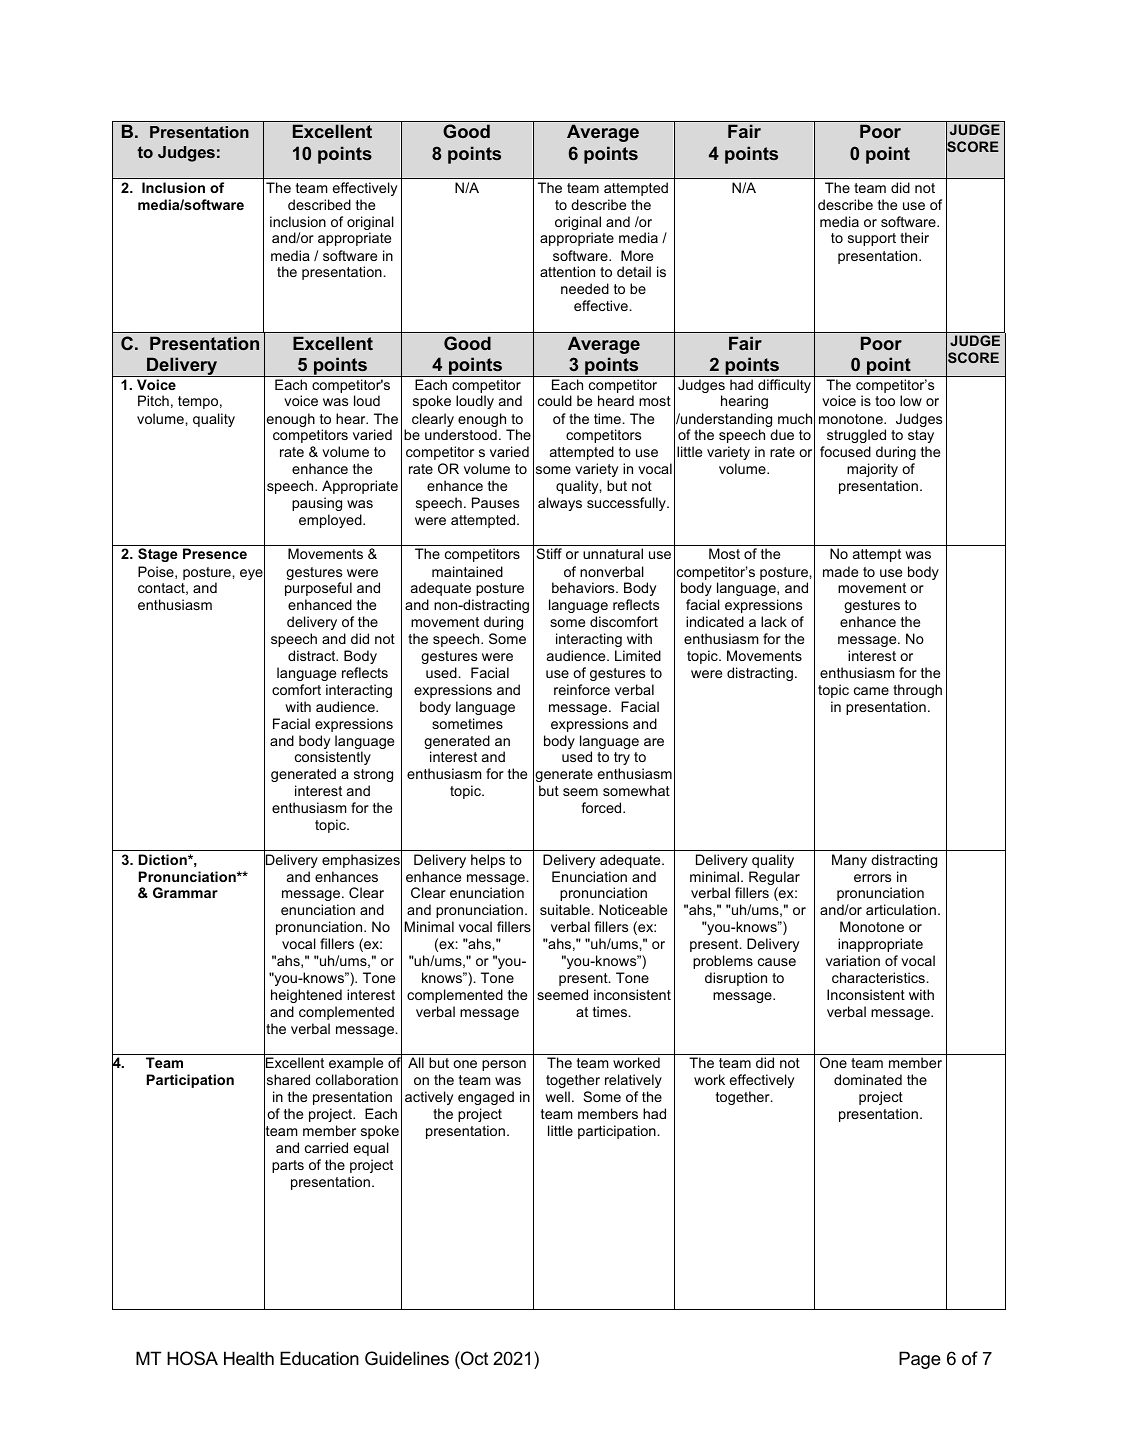 The width and height of the page is (1124, 1455). Describe the element at coordinates (872, 239) in the page. I see `support` at that location.
